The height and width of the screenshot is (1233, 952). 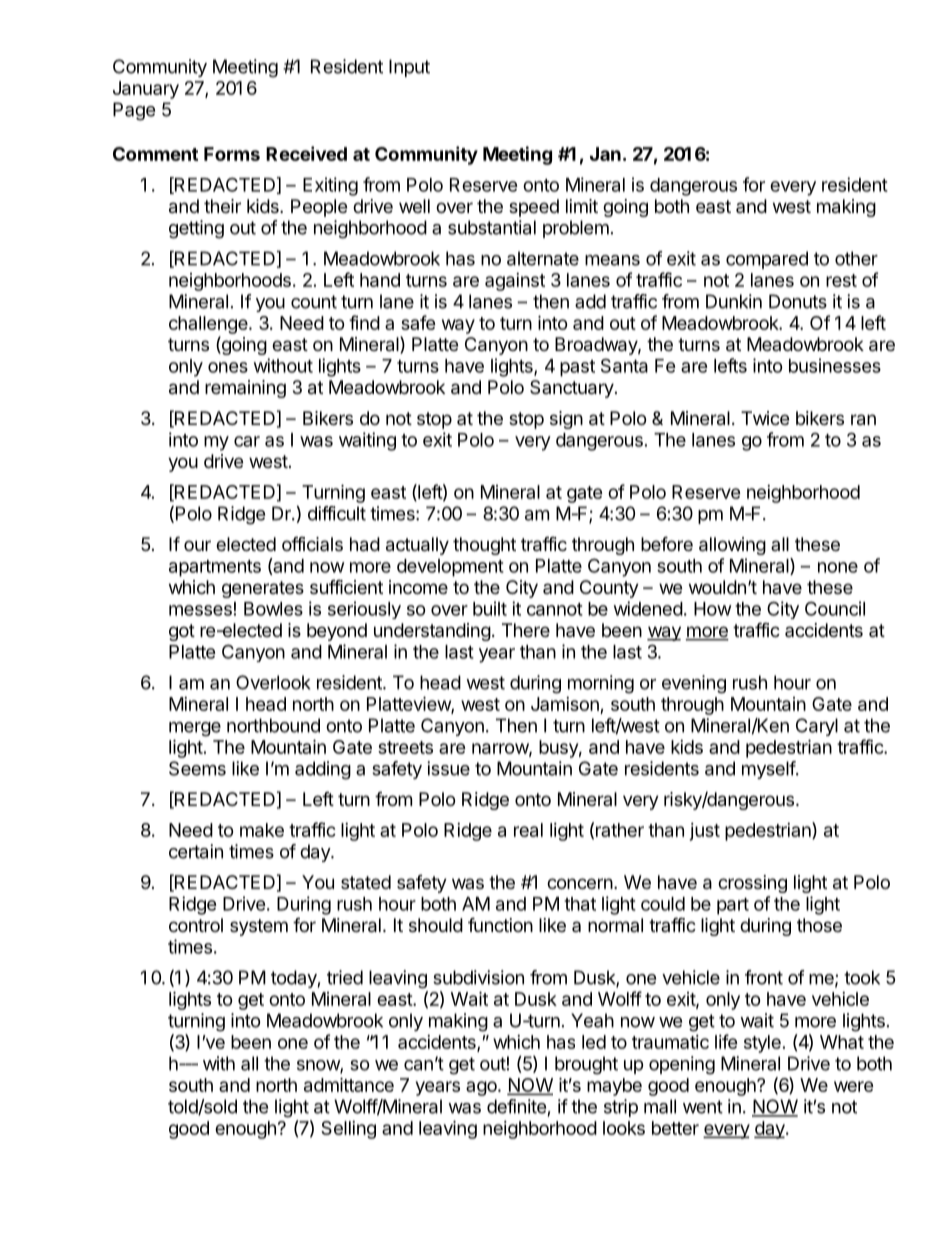 What do you see at coordinates (200, 610) in the screenshot?
I see `messes` at bounding box center [200, 610].
